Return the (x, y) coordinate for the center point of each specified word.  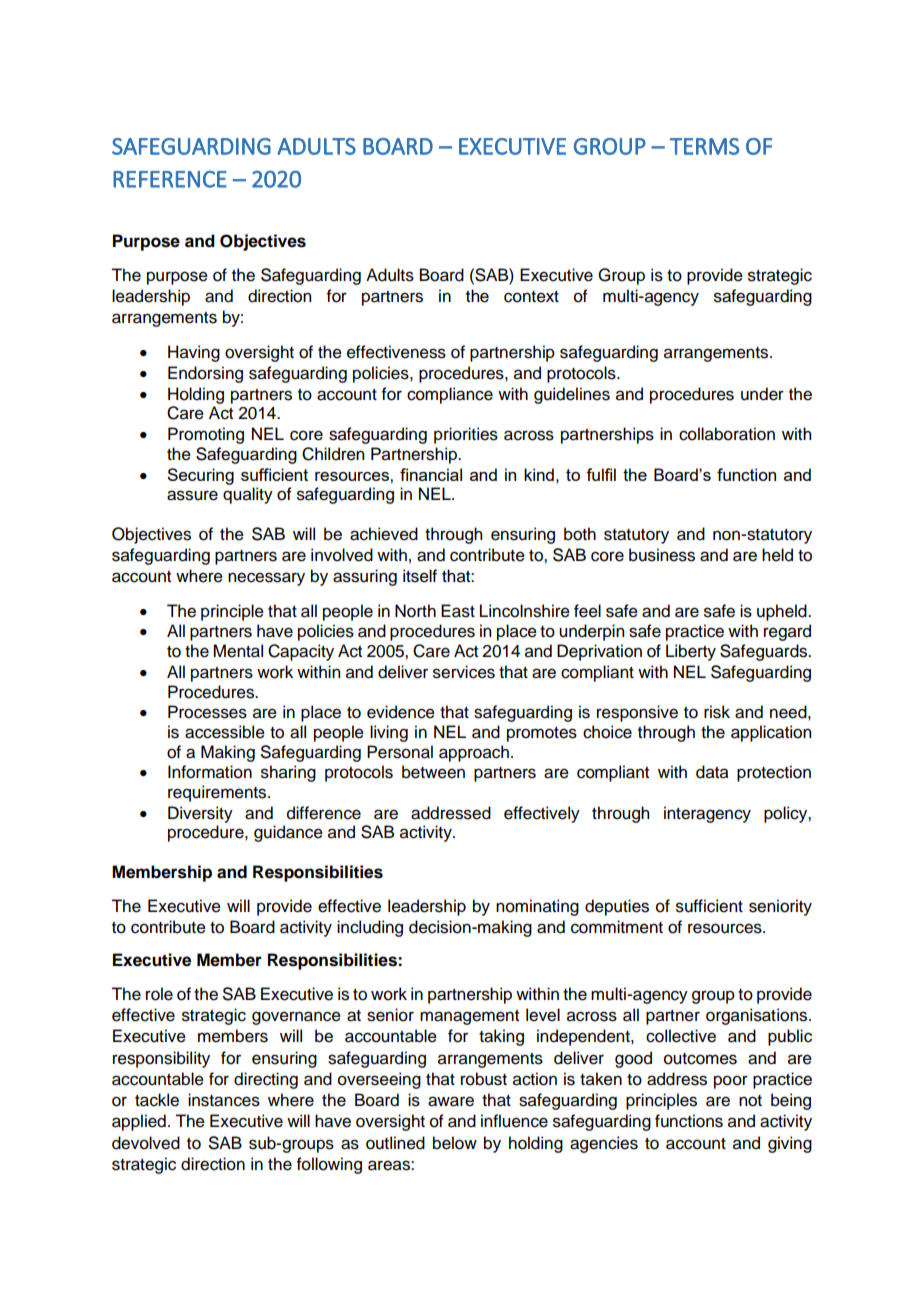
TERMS (704, 146)
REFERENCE (170, 179)
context (531, 297)
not (750, 1101)
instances (224, 1100)
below (455, 1143)
